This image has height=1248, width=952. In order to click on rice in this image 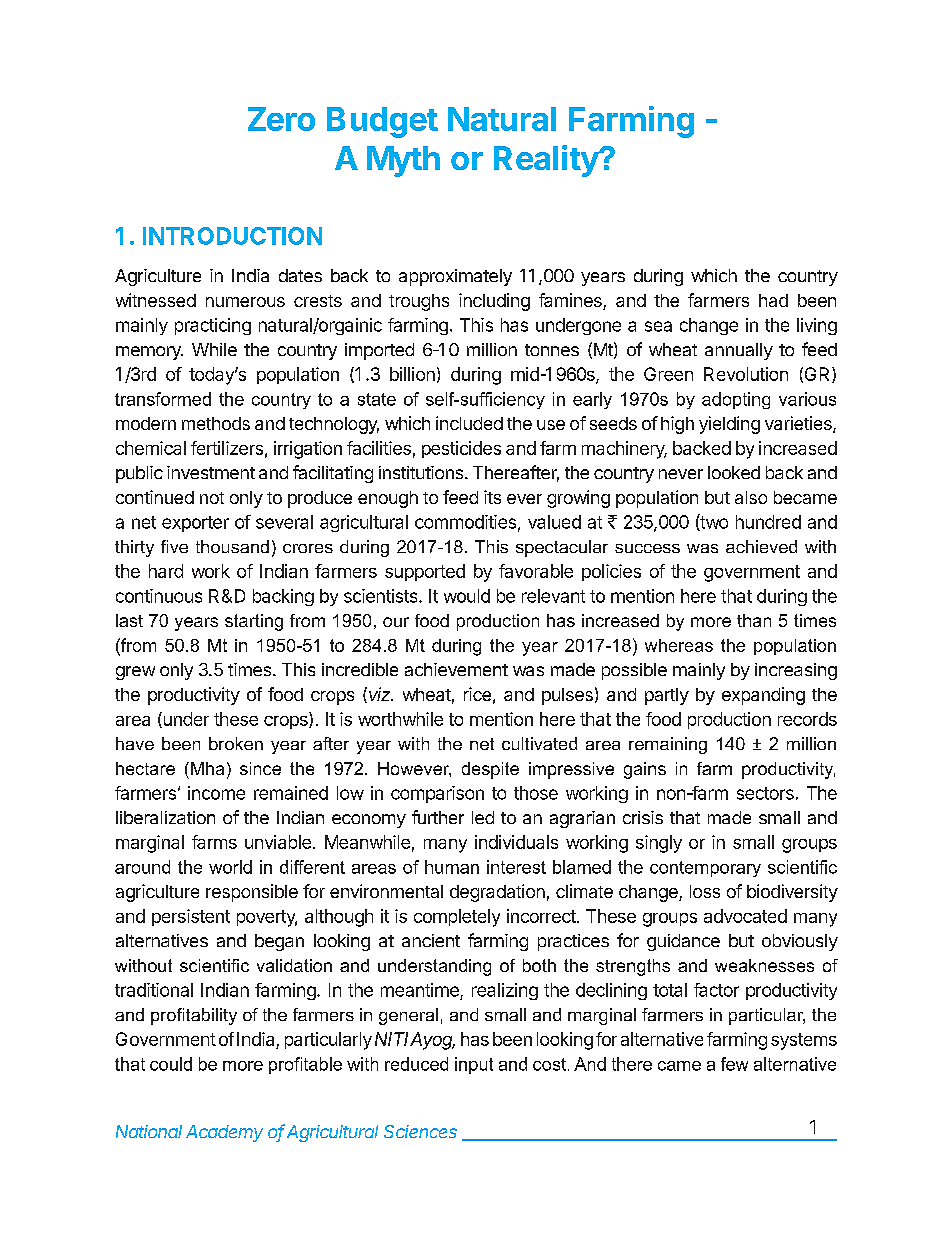, I will do `click(477, 694)`.
